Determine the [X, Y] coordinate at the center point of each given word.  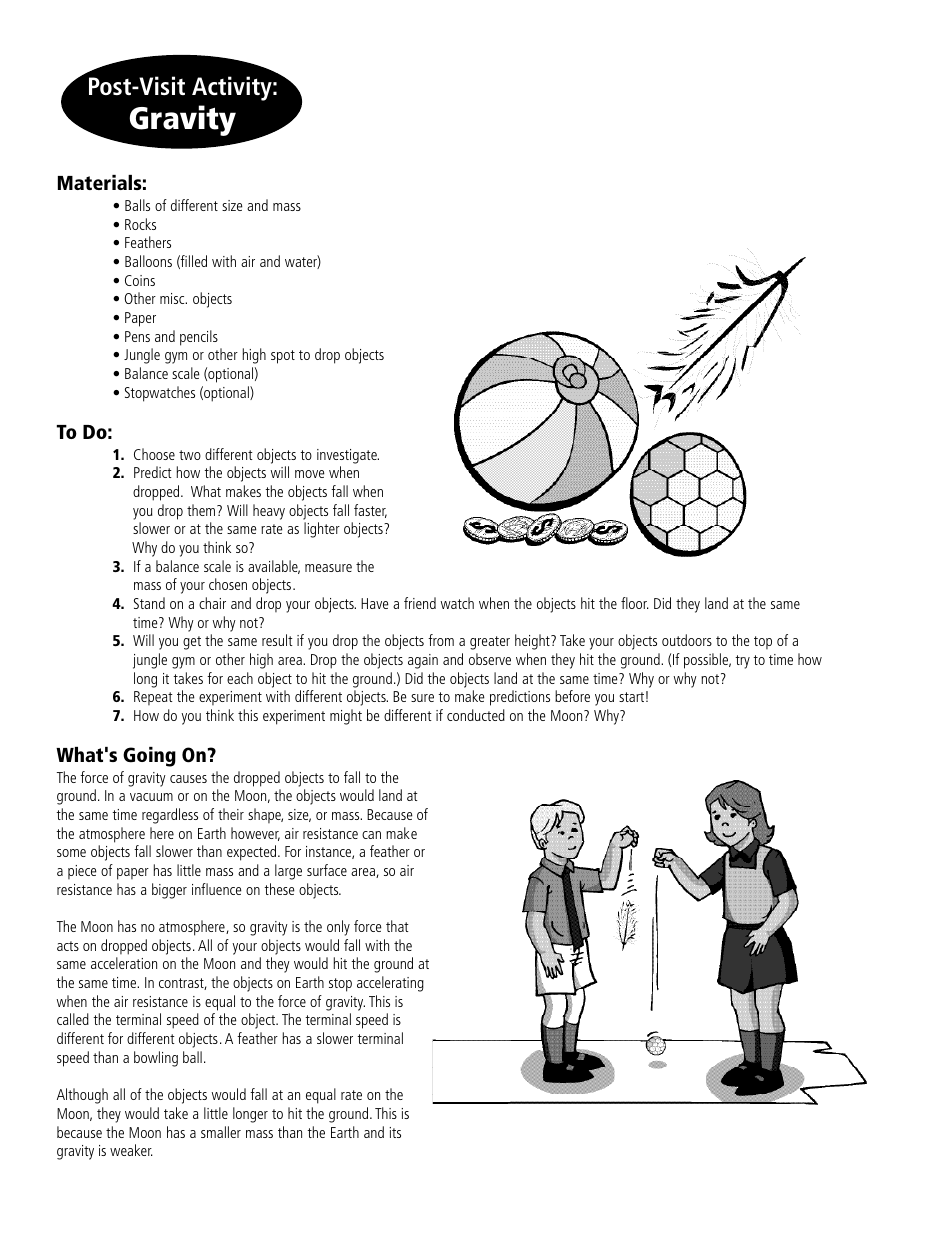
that [397, 926]
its [395, 1132]
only [338, 928]
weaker [131, 1150]
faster [370, 511]
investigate [348, 456]
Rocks [140, 224]
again [423, 661]
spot [283, 357]
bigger [169, 891]
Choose [154, 454]
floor [635, 603]
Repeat [153, 698]
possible [707, 661]
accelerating [390, 984]
